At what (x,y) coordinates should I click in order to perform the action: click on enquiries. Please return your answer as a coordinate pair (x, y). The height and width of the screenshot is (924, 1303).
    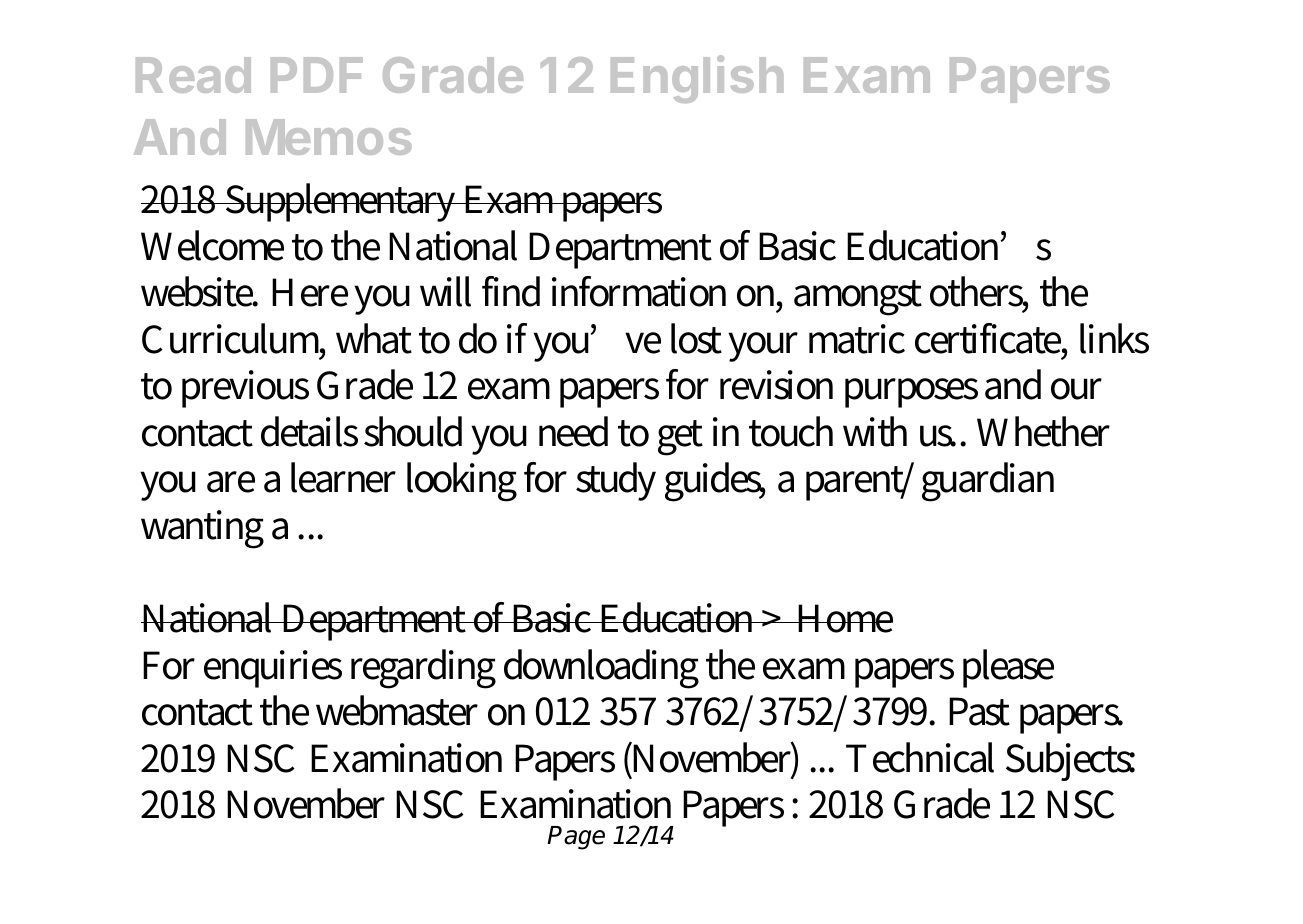
    Looking at the image, I should click on (273, 669).
